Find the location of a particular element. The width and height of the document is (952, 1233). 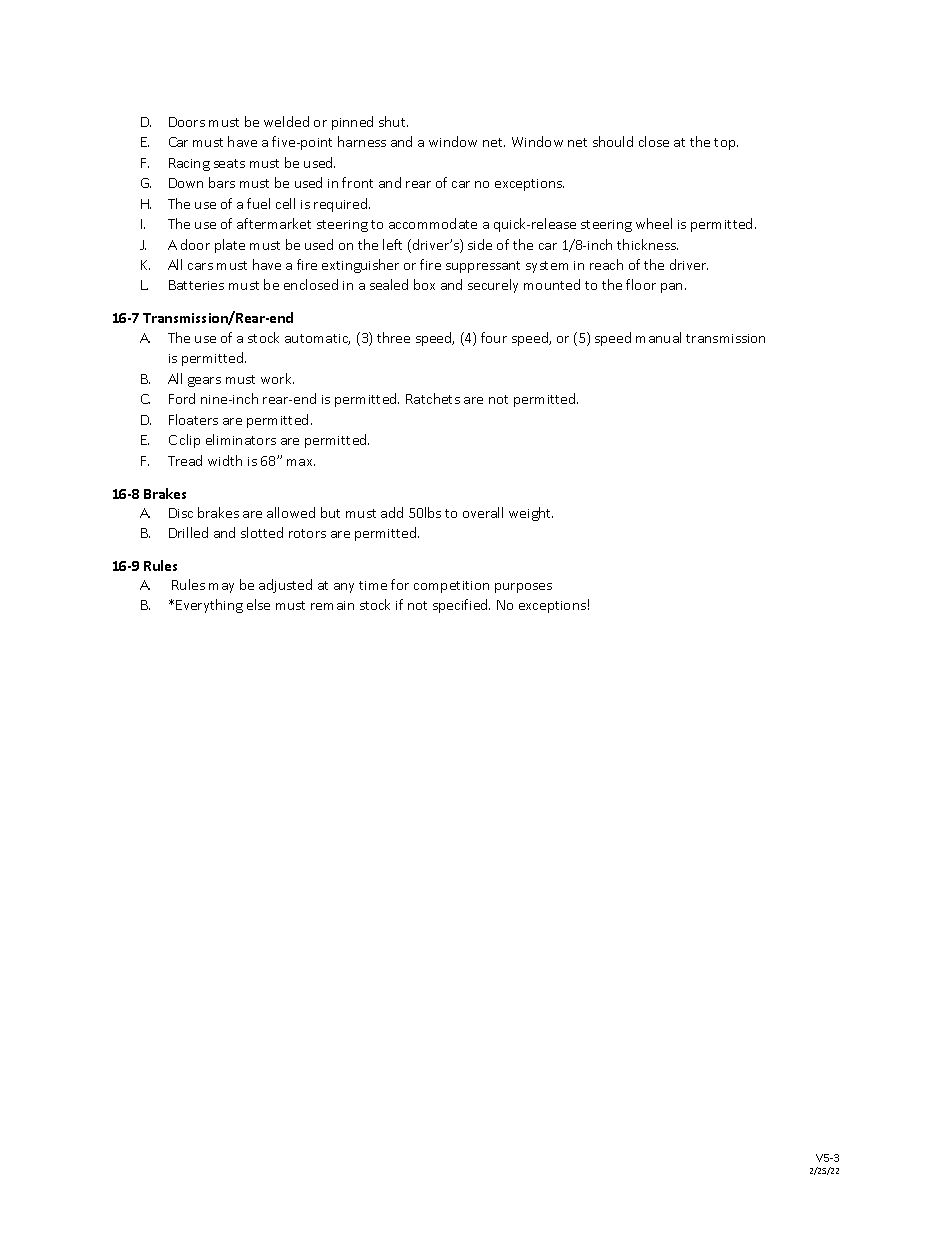

welded is located at coordinates (286, 121).
